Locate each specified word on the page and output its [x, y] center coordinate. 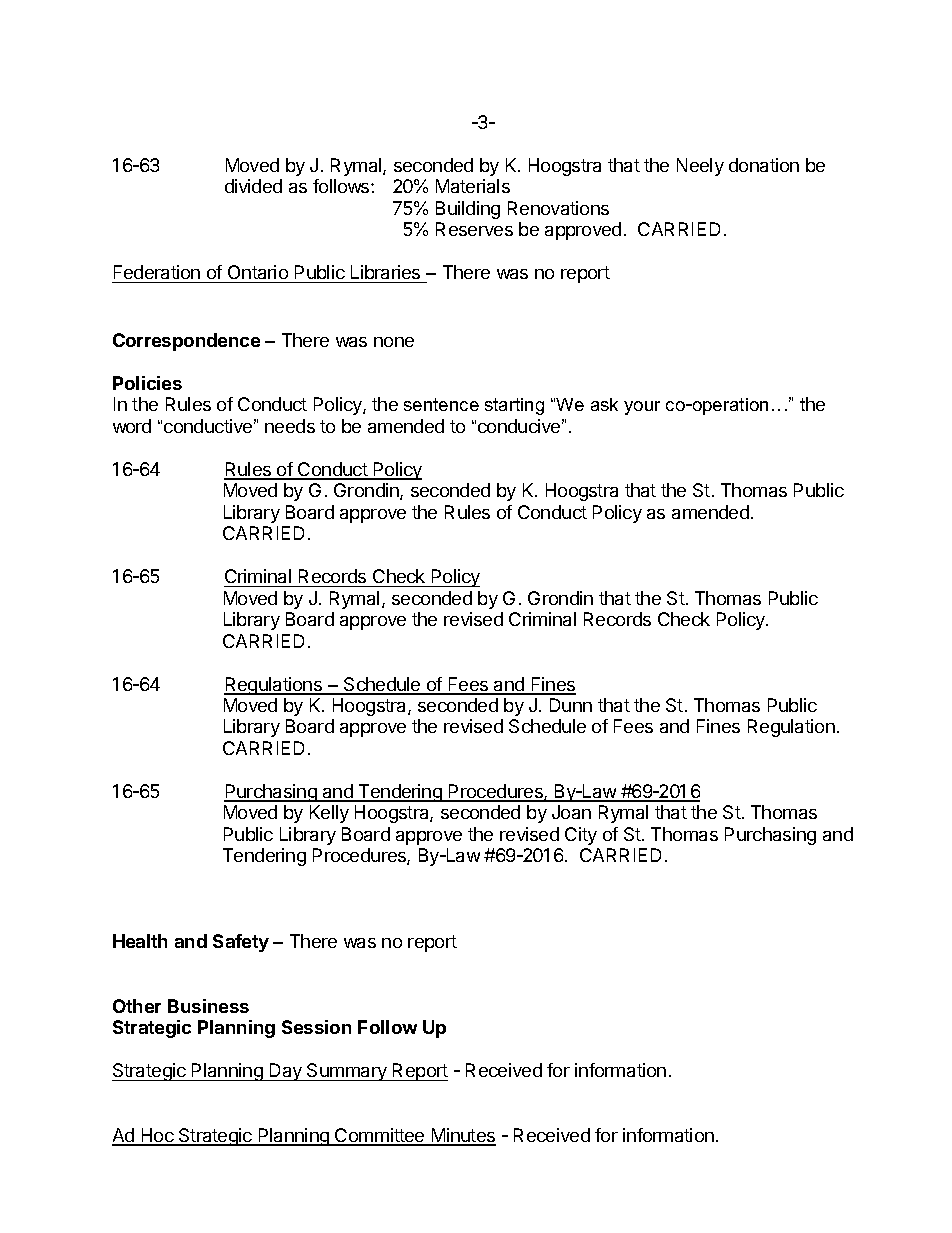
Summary [347, 1072]
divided [253, 186]
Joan [571, 812]
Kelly [329, 814]
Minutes [462, 1136]
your [642, 408]
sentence [441, 404]
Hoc [157, 1136]
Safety [241, 943]
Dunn [571, 705]
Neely [700, 167]
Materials [473, 186]
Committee [380, 1136]
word [132, 426]
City [581, 836]
